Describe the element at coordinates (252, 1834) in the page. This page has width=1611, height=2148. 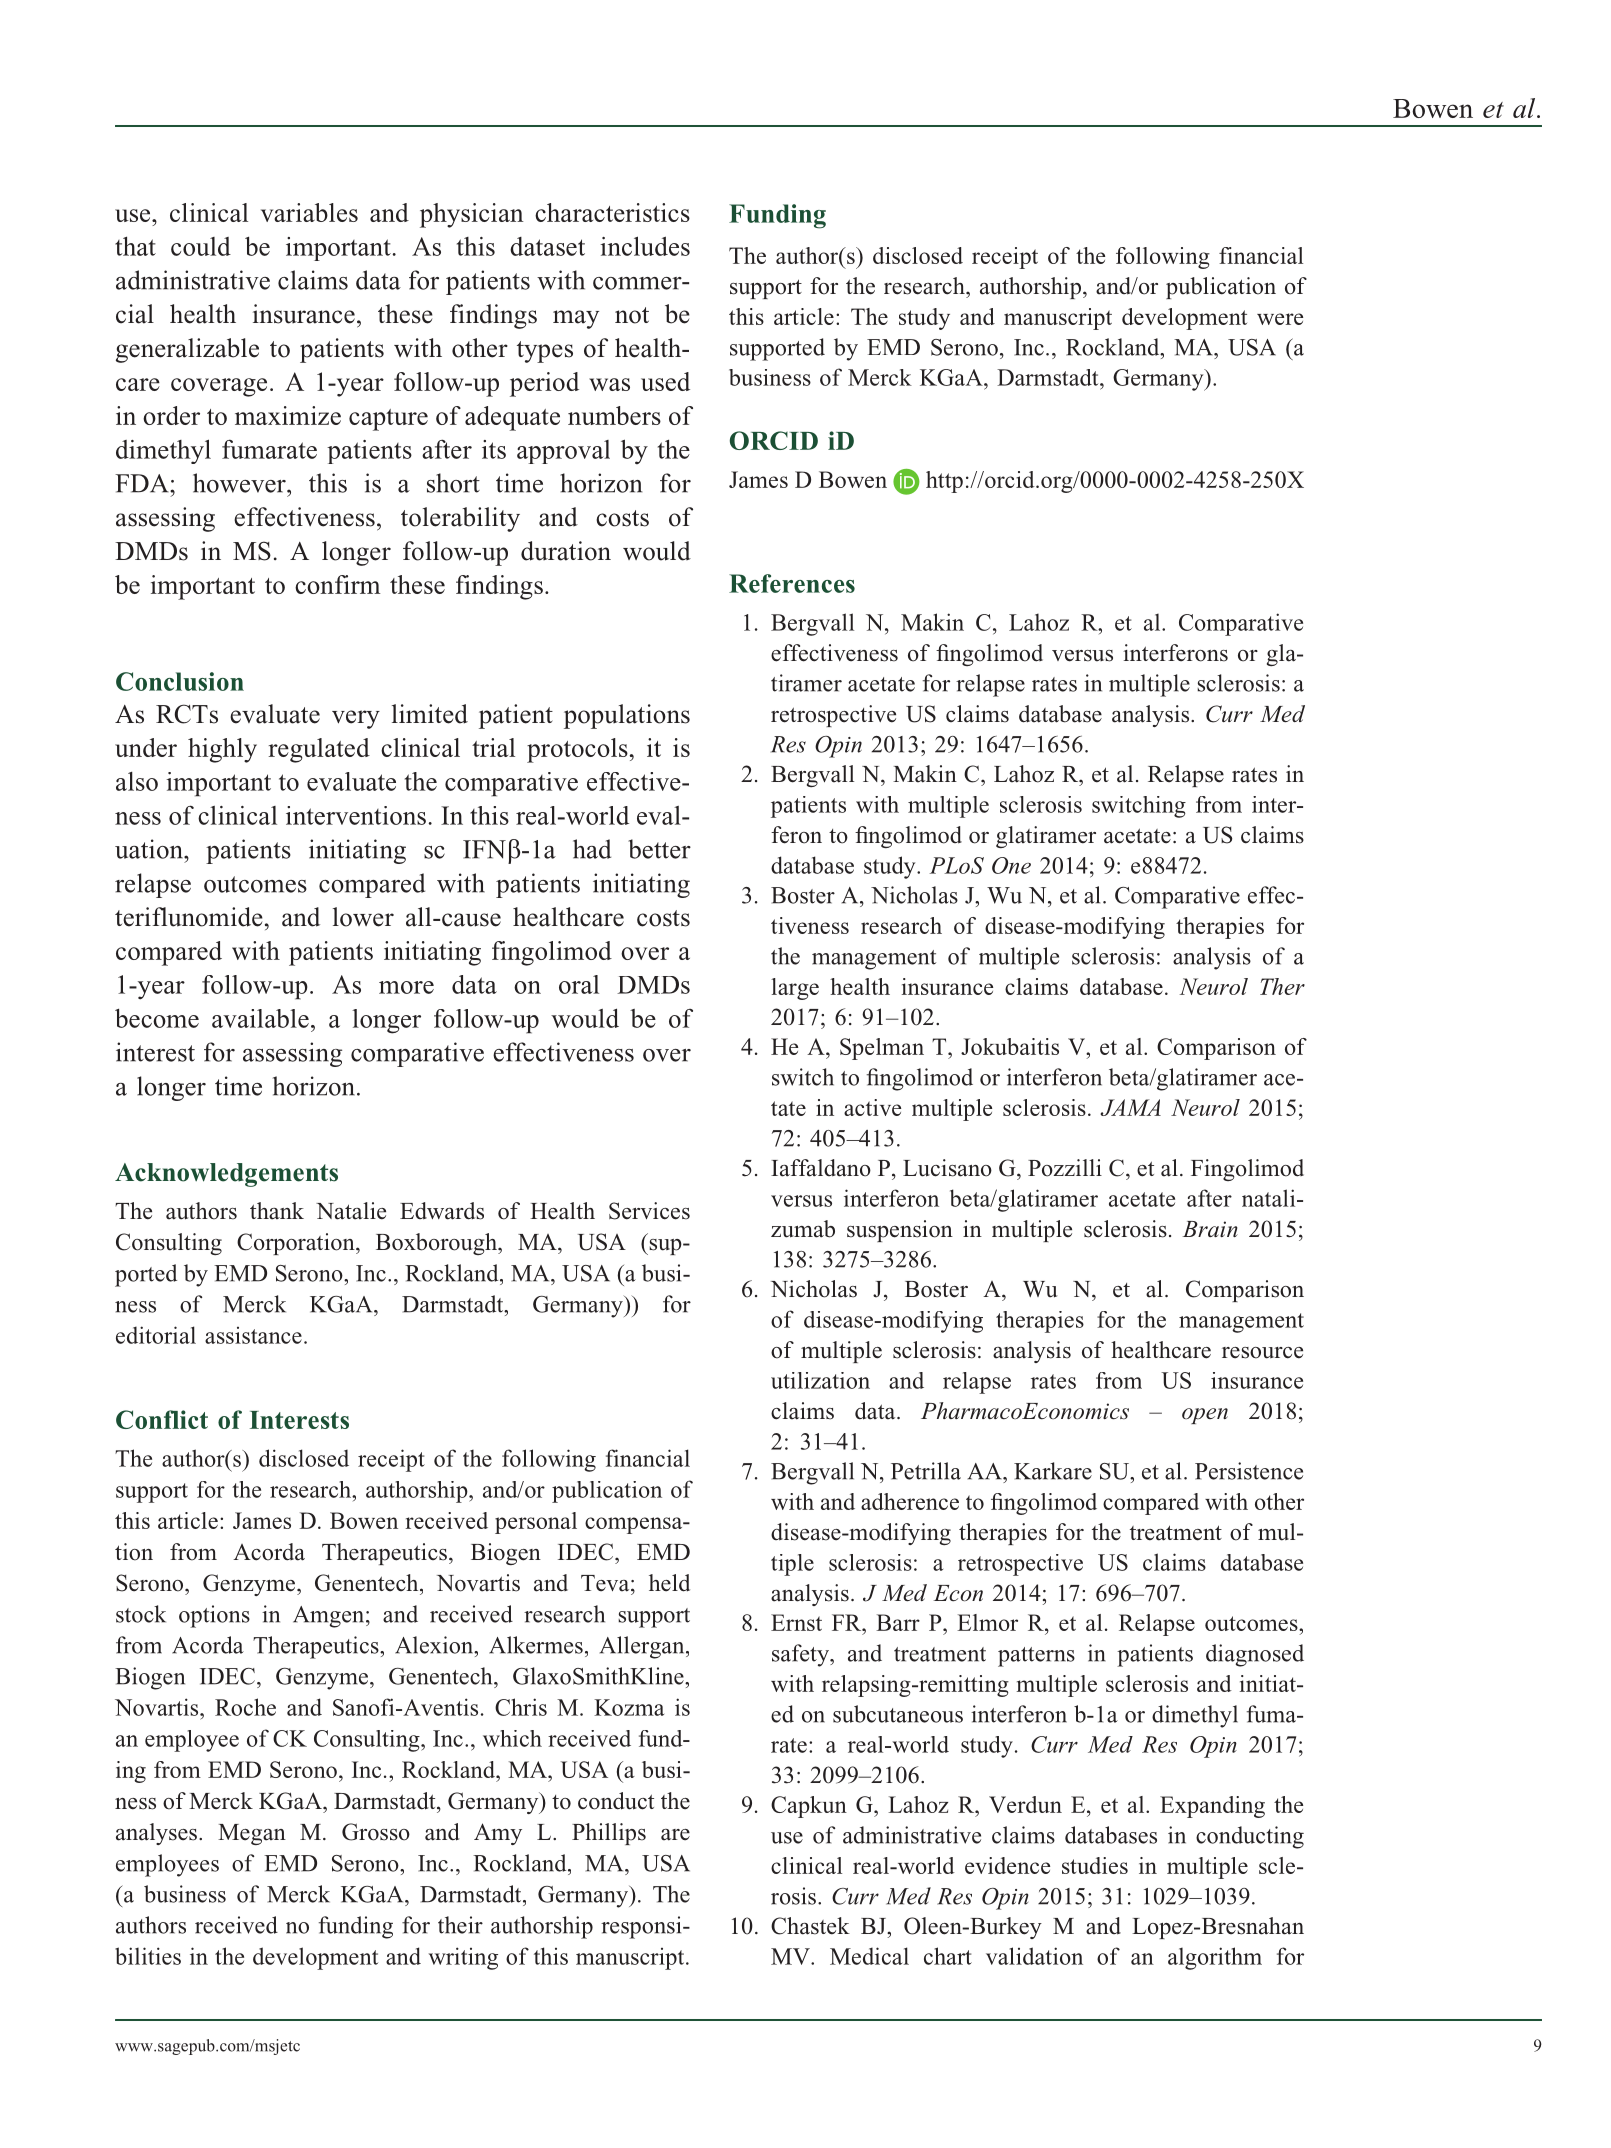
I see `Megan` at that location.
